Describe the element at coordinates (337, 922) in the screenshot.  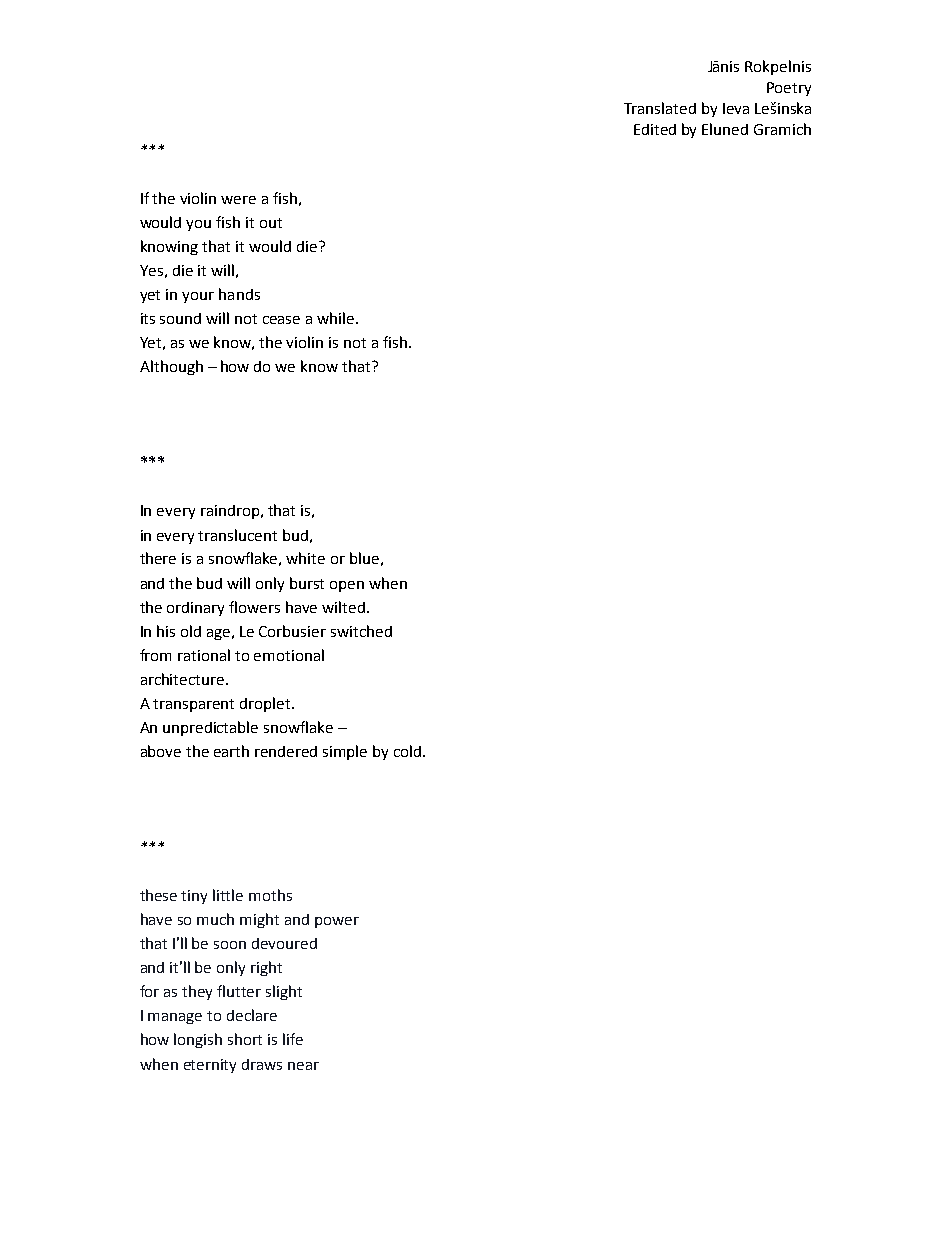
I see `power` at that location.
